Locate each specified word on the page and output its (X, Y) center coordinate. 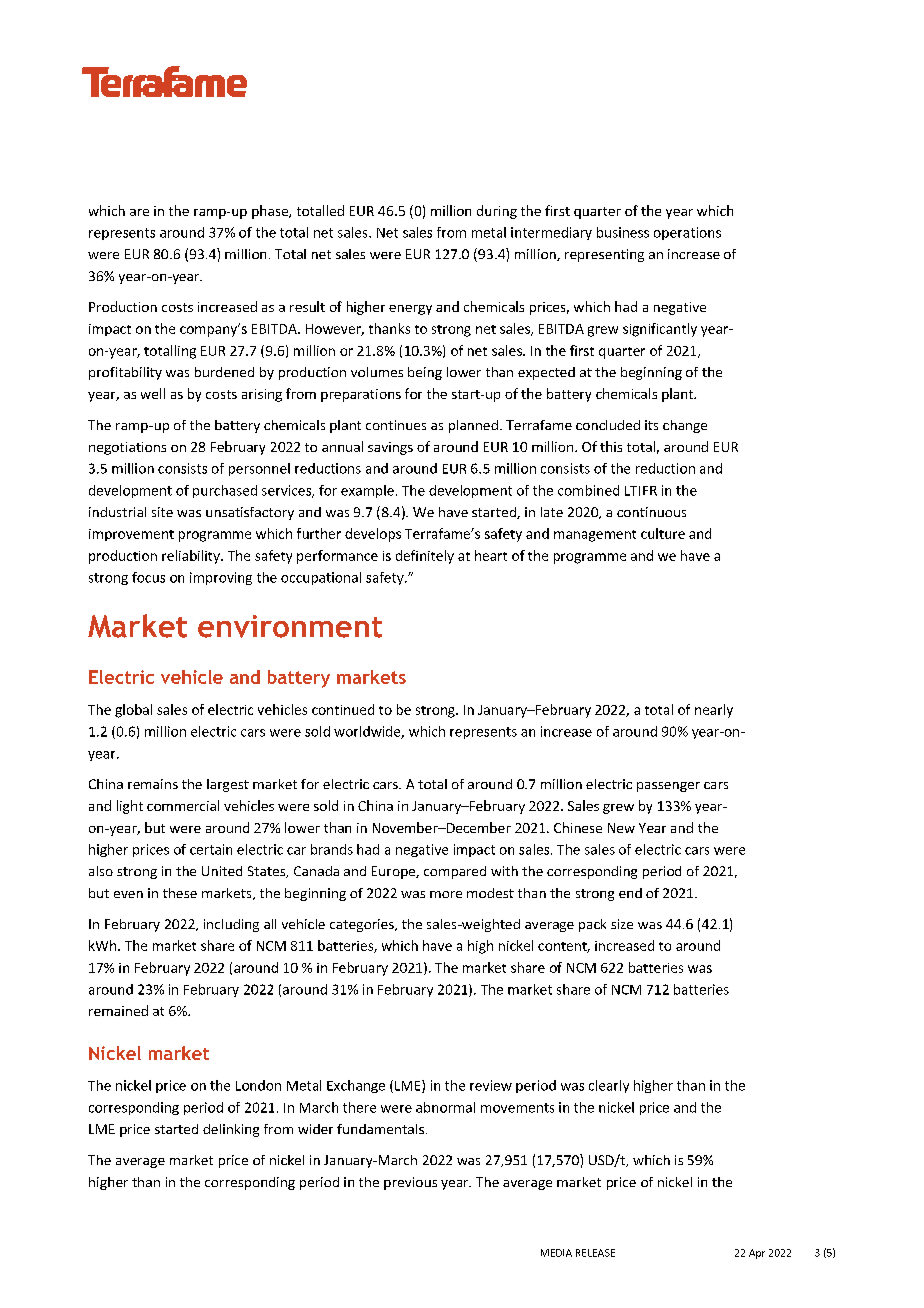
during (497, 212)
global (133, 711)
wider (315, 1129)
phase (271, 212)
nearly (714, 711)
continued (343, 709)
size (622, 924)
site (162, 512)
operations (687, 233)
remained (118, 1010)
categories (363, 925)
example (367, 491)
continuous (651, 512)
